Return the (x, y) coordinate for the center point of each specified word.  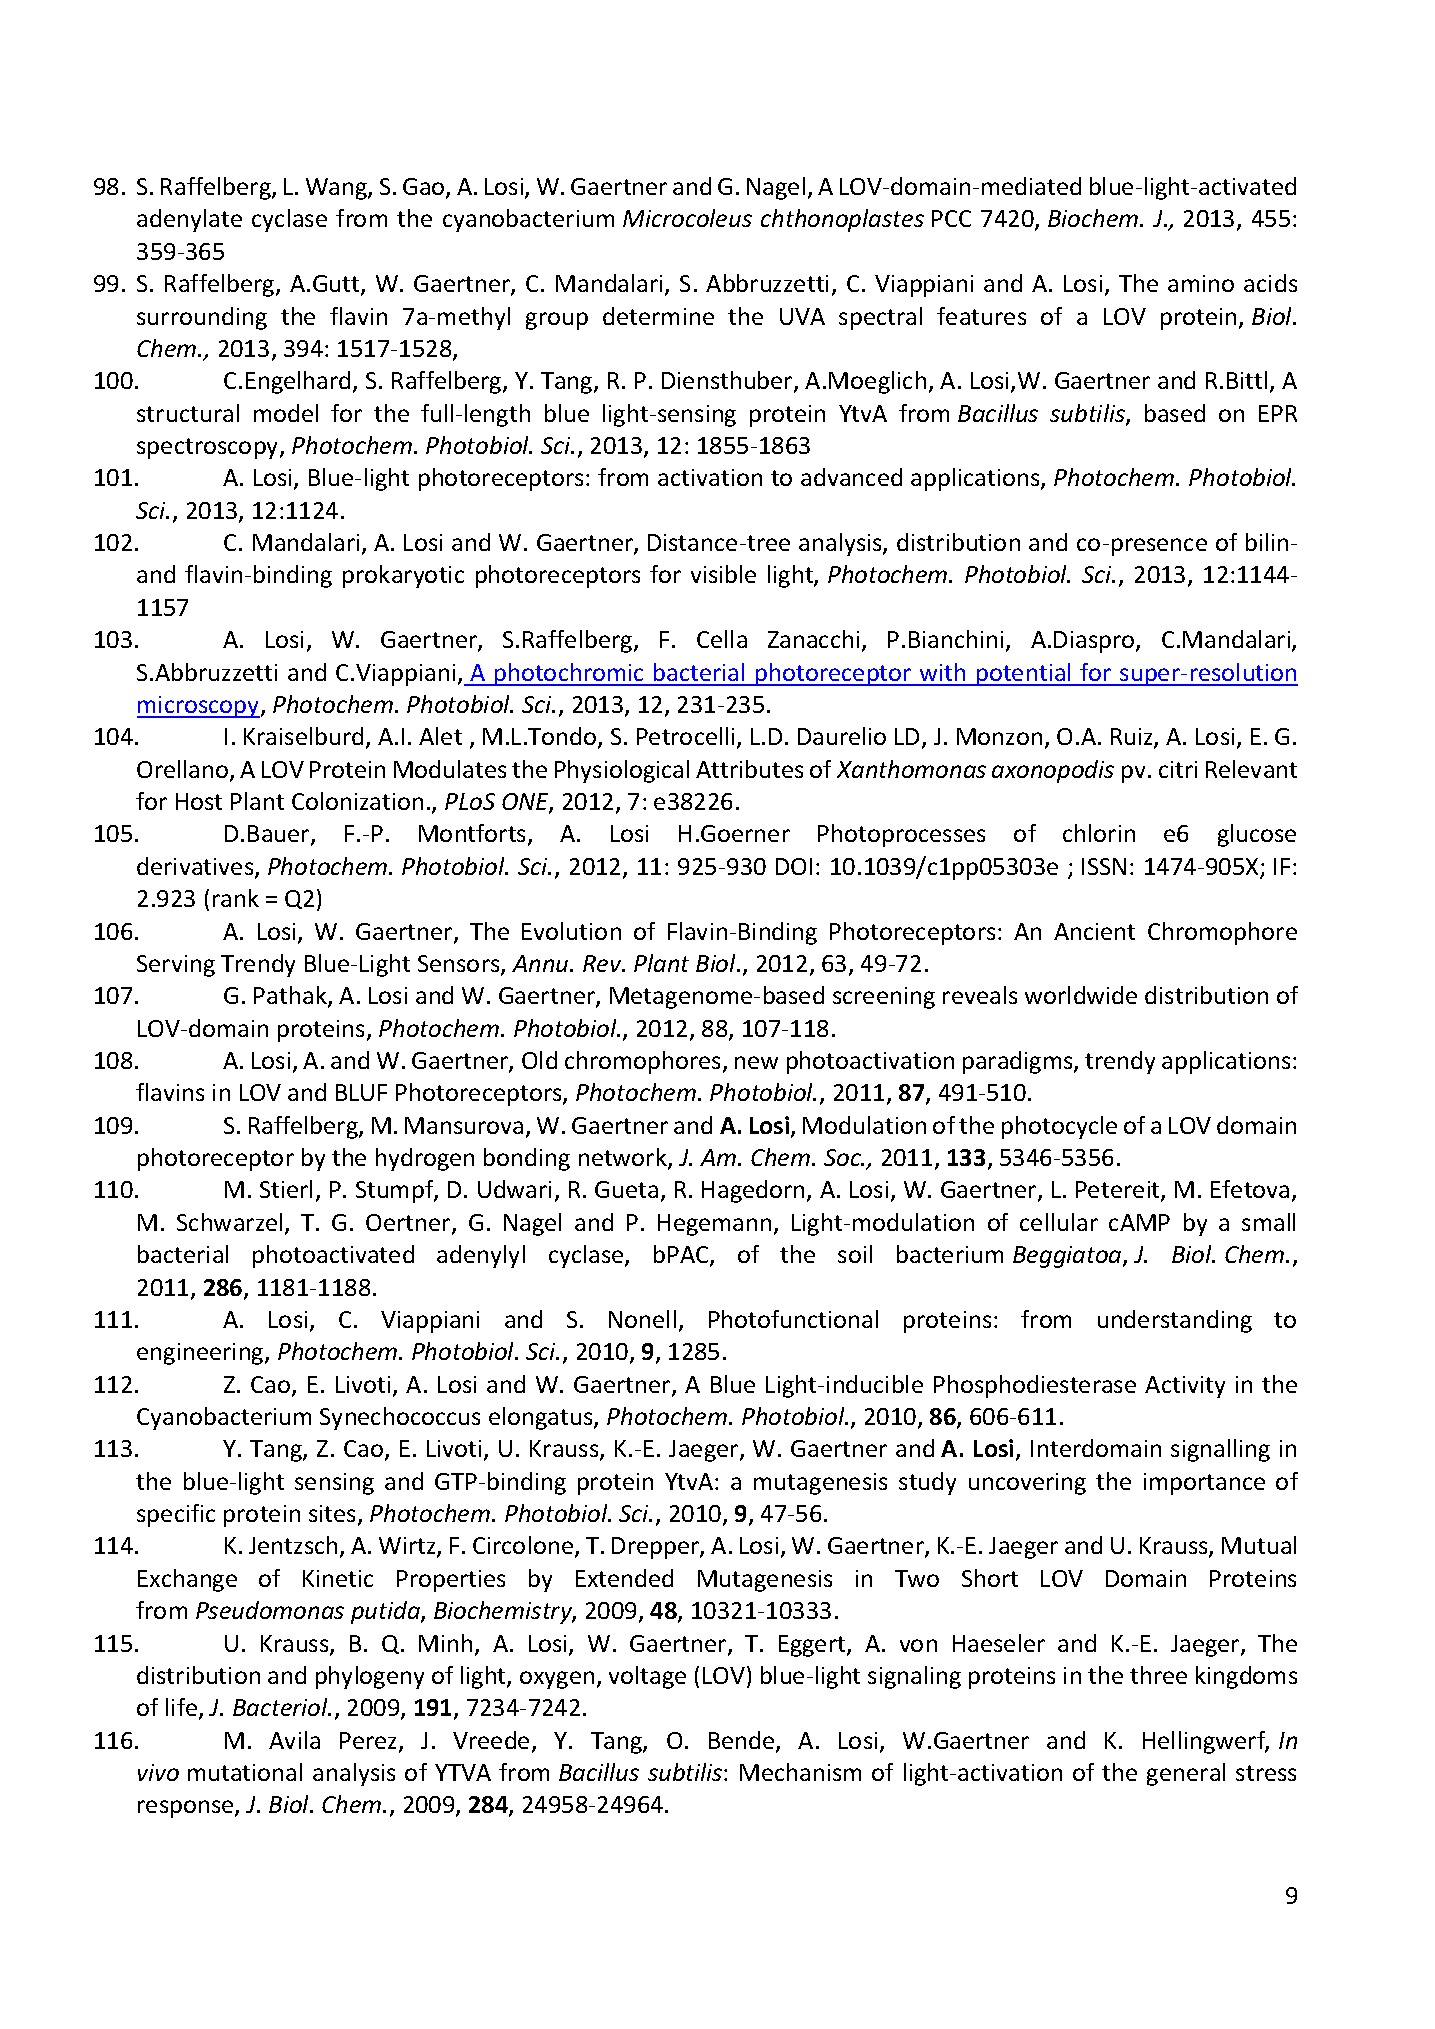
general (1186, 1774)
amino (1201, 283)
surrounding (202, 318)
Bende (743, 1741)
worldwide (1081, 995)
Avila (294, 1740)
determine (658, 316)
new (756, 1062)
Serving (176, 966)
